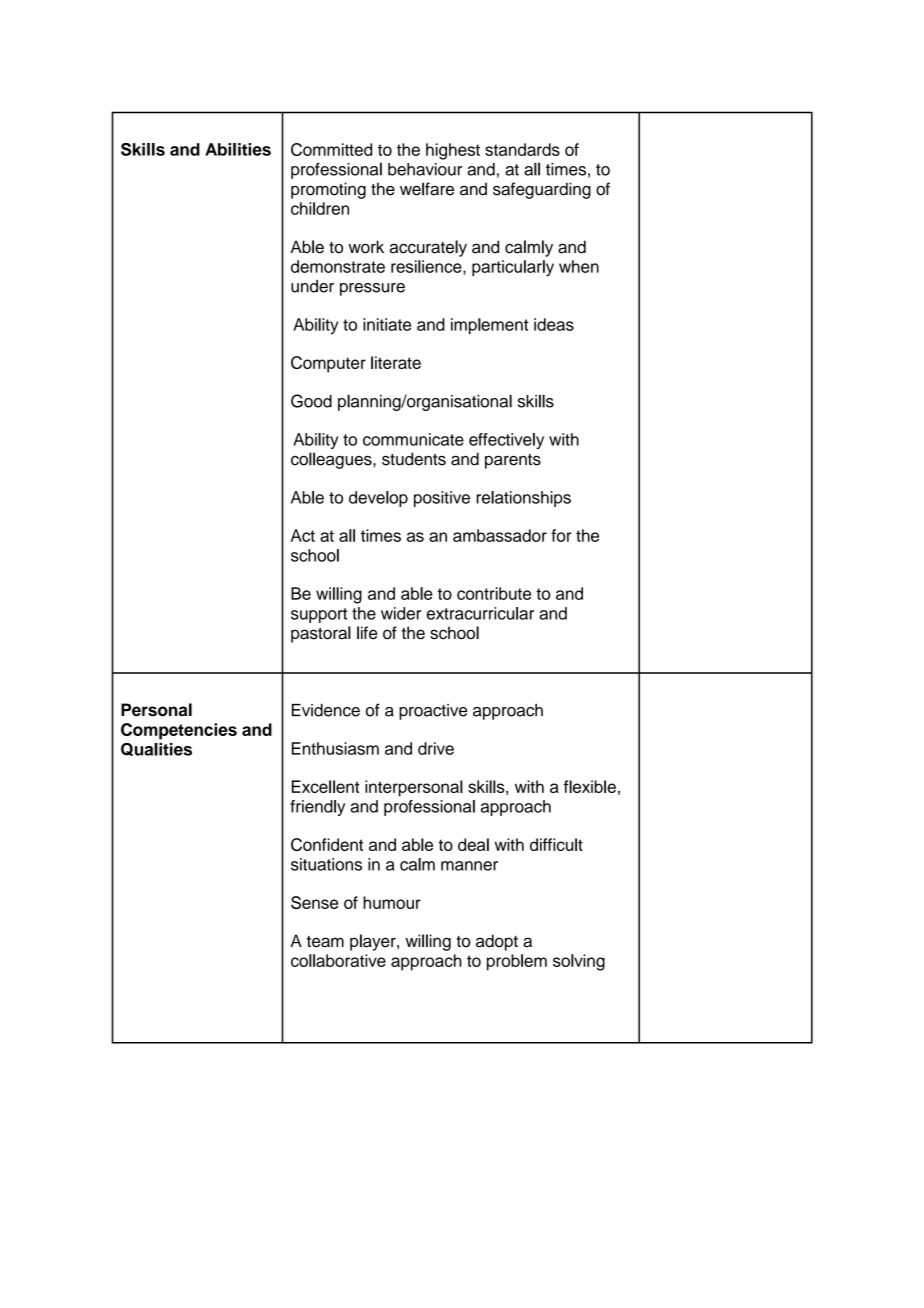  I want to click on Sense, so click(314, 902).
